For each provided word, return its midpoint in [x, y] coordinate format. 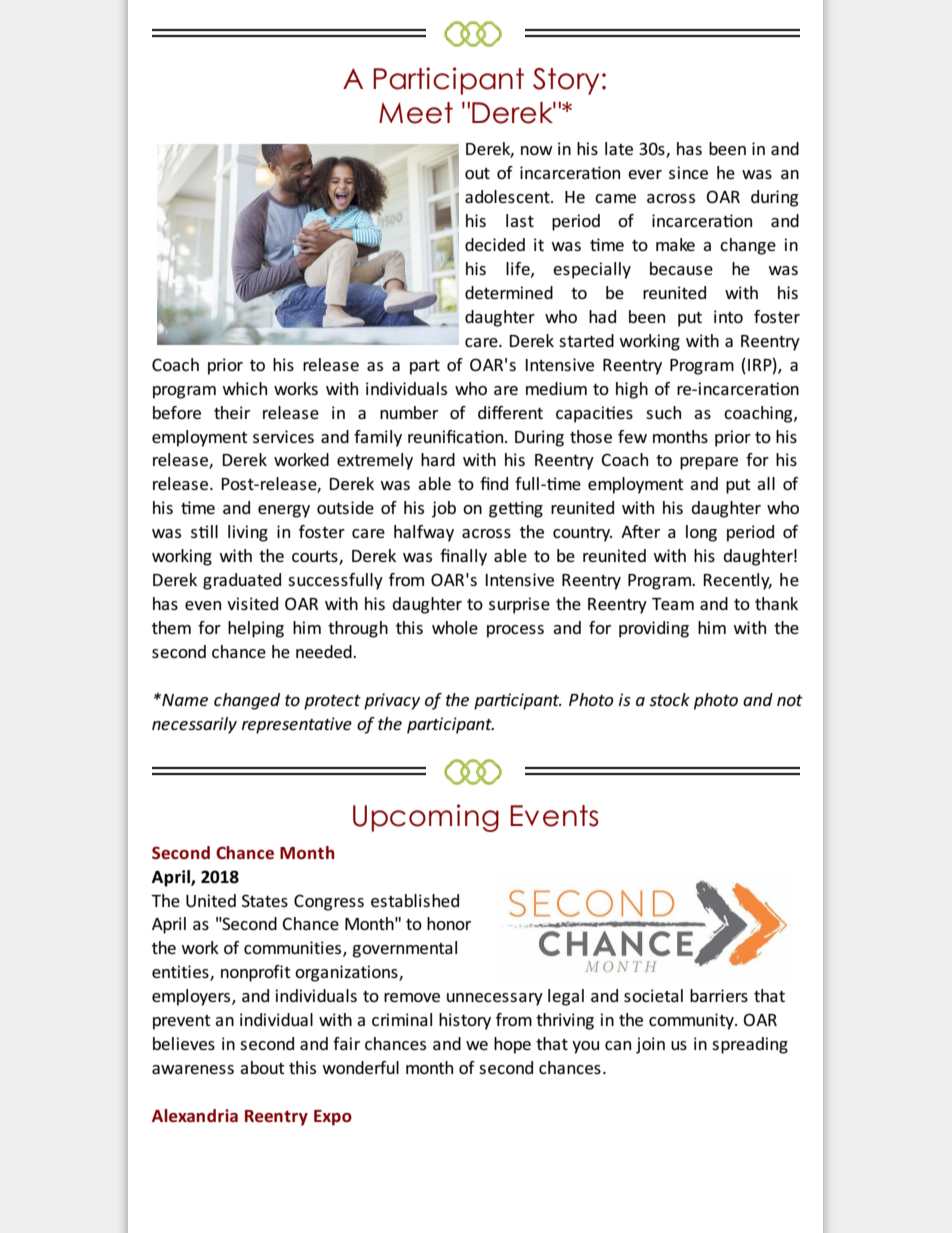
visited [252, 603]
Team [673, 604]
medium [556, 388]
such [663, 412]
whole [455, 627]
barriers [719, 995]
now [537, 150]
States [265, 900]
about [262, 1067]
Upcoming [426, 818]
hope [512, 1045]
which [244, 388]
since [688, 172]
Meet [416, 113]
